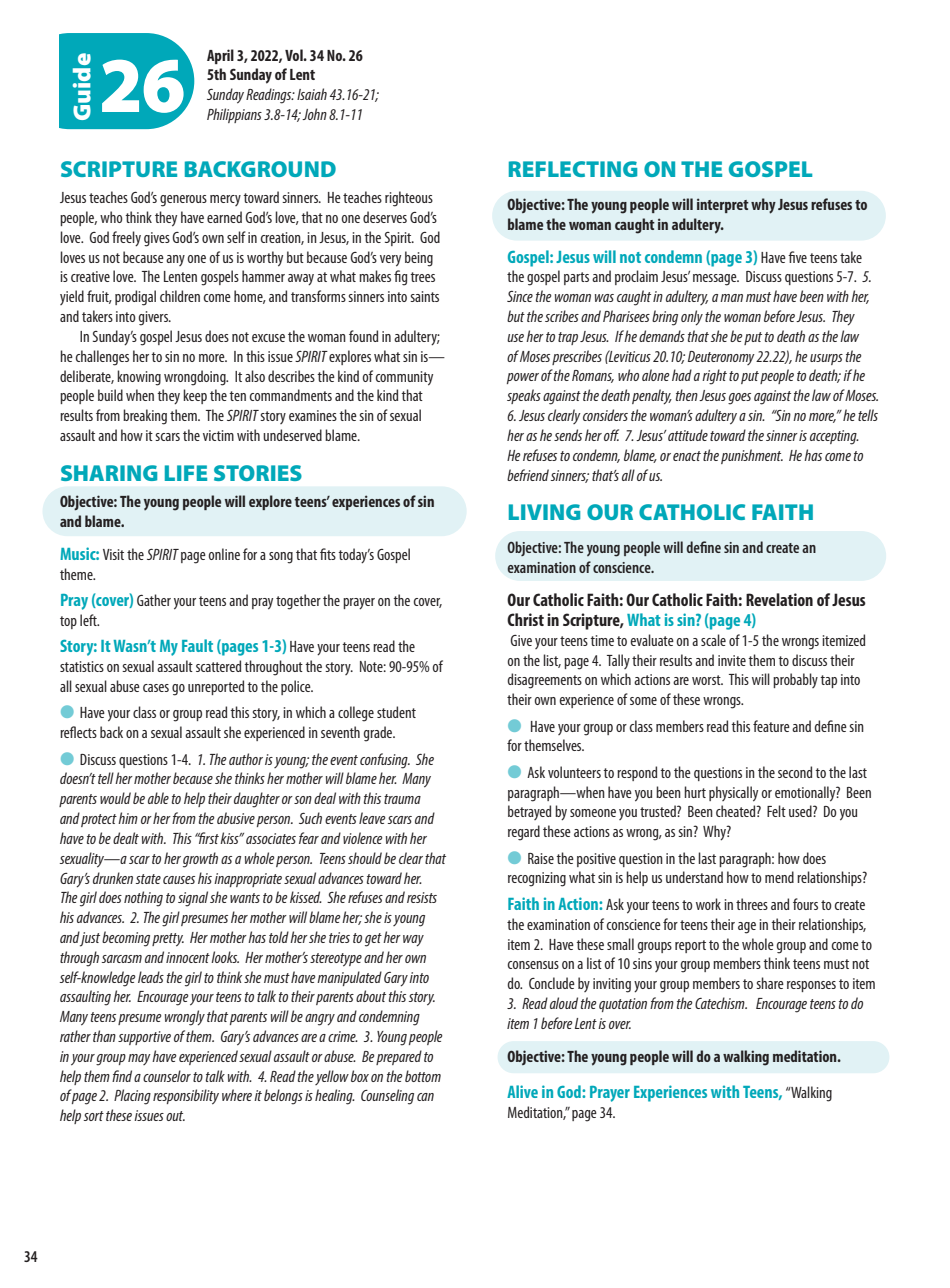 The height and width of the screenshot is (1288, 950). Describe the element at coordinates (721, 1003) in the screenshot. I see `Catechism` at that location.
